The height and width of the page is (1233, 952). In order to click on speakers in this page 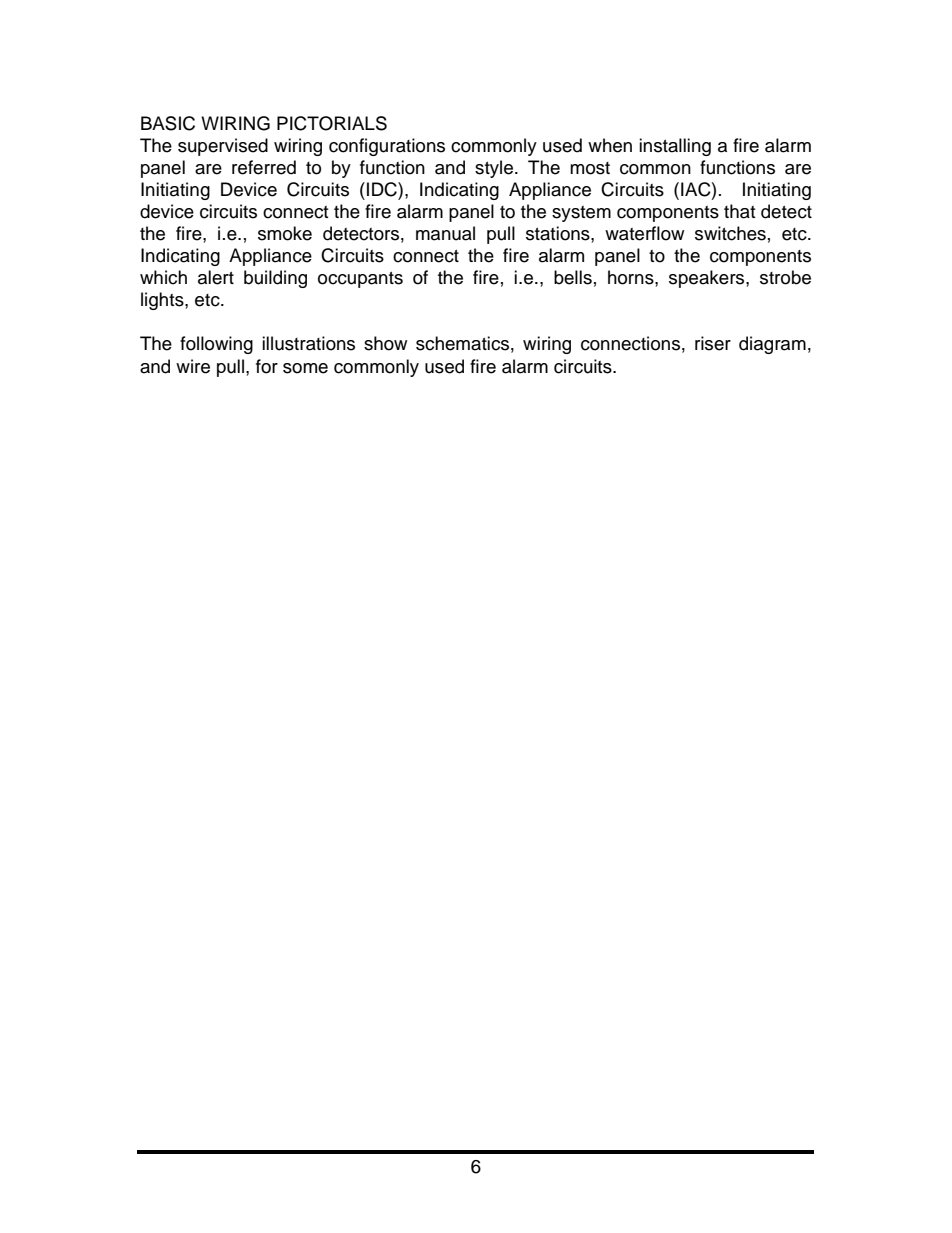, I will do `click(708, 279)`.
